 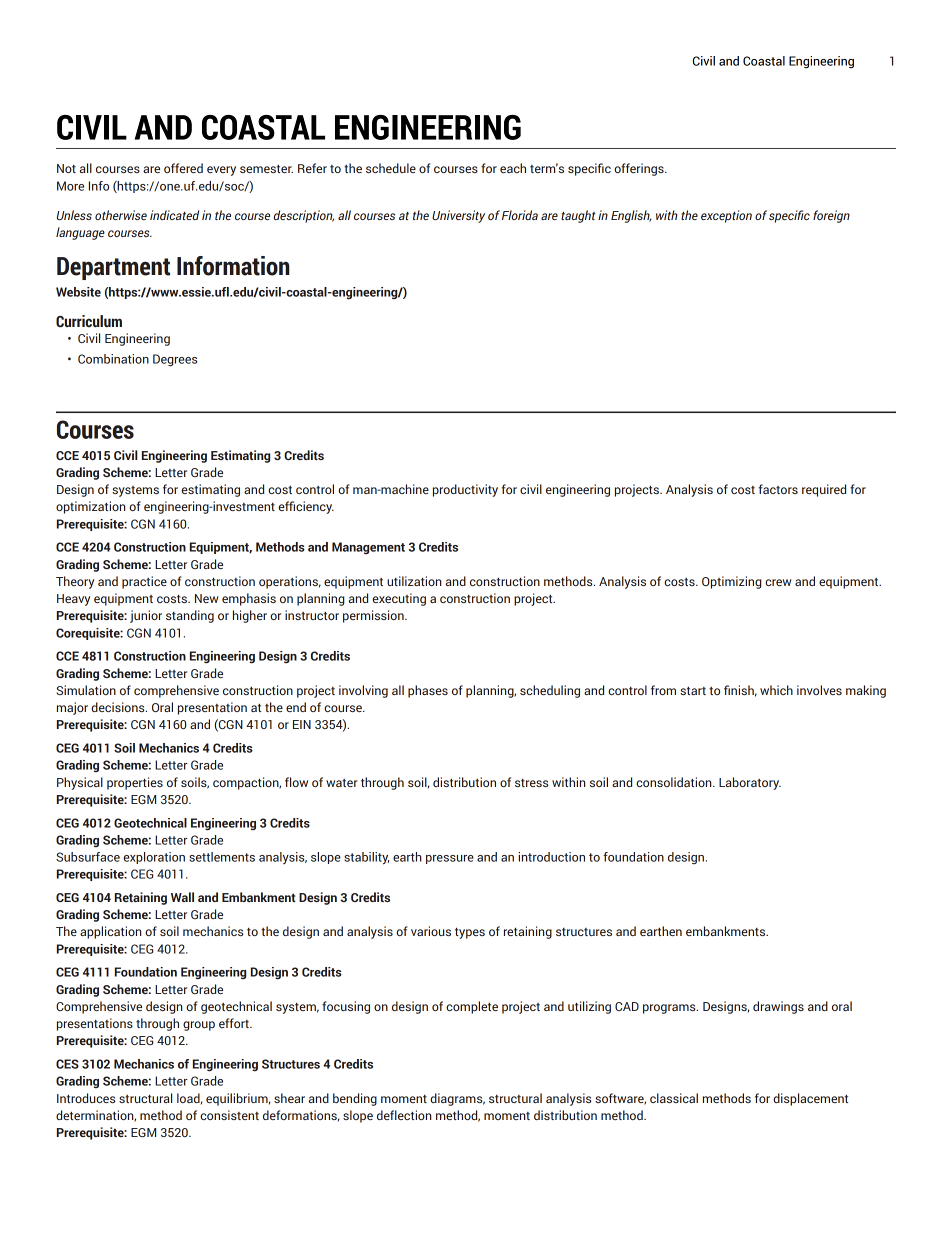 I want to click on pressure, so click(x=450, y=859).
